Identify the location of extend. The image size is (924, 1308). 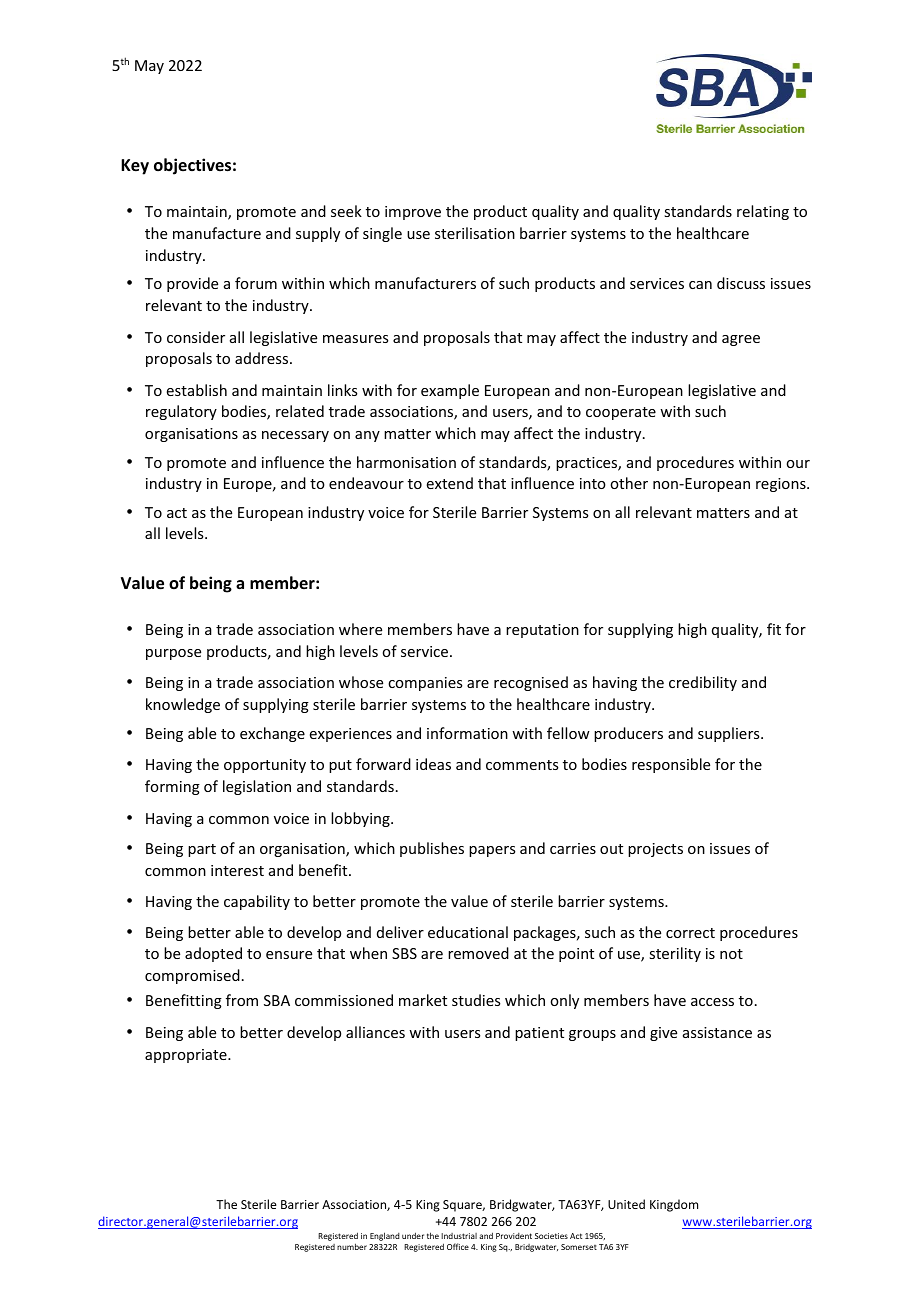
(450, 483).
